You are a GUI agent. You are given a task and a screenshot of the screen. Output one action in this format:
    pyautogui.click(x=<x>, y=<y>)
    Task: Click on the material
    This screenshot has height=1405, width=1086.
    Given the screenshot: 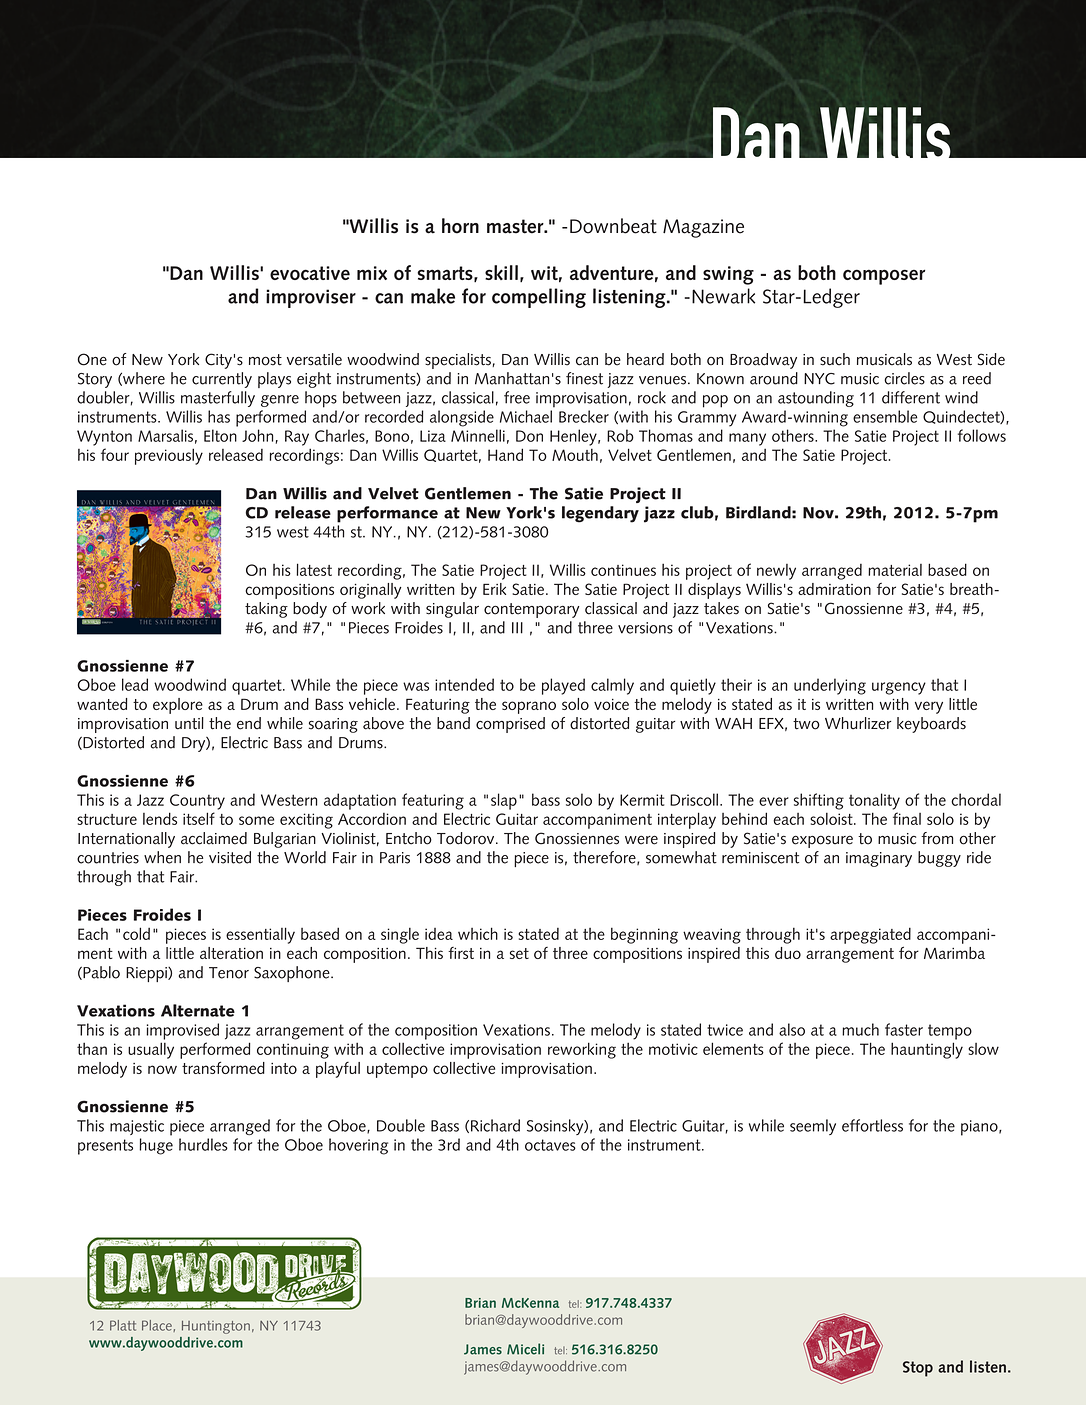 What is the action you would take?
    pyautogui.click(x=895, y=570)
